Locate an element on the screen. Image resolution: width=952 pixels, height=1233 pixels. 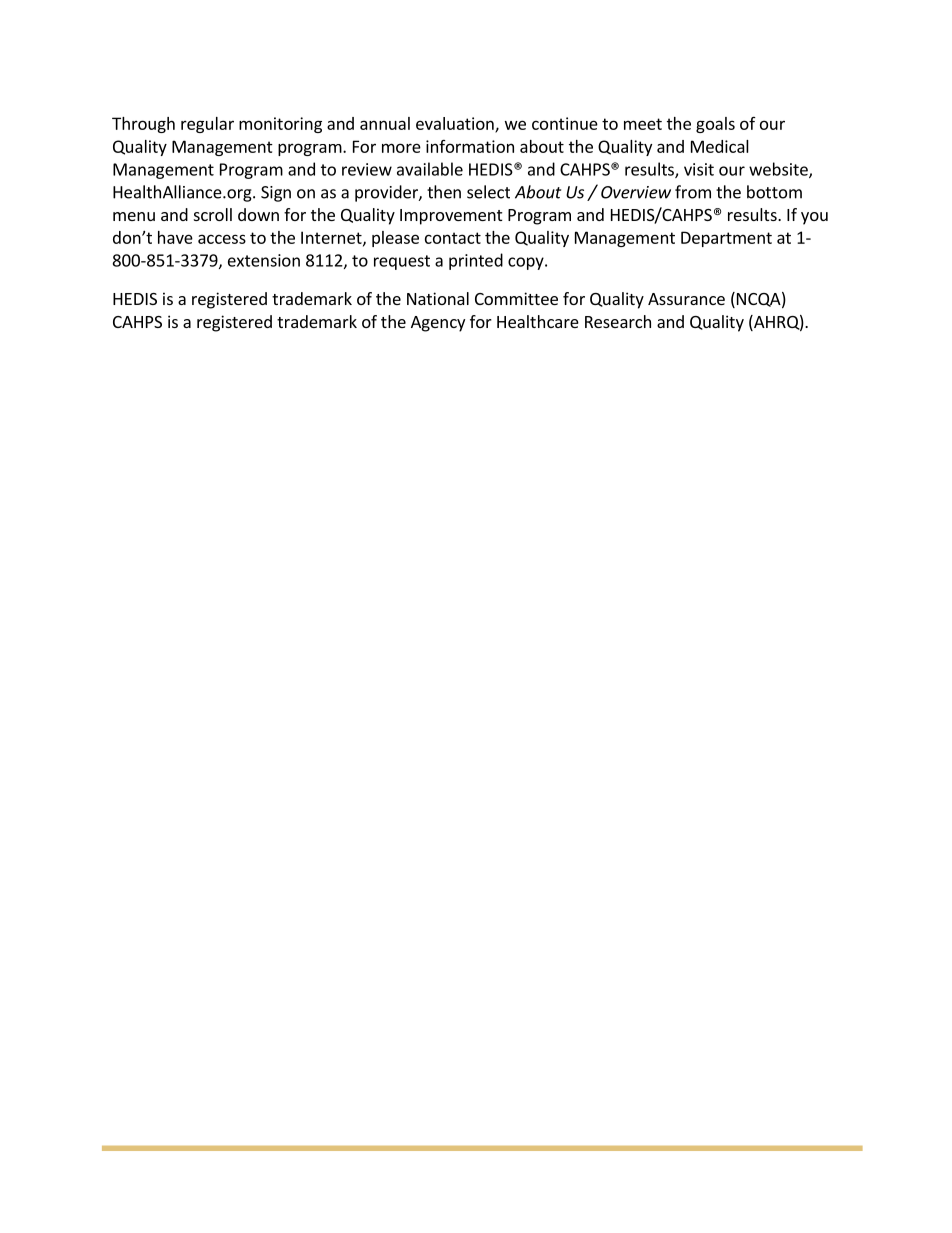
Research is located at coordinates (618, 321).
